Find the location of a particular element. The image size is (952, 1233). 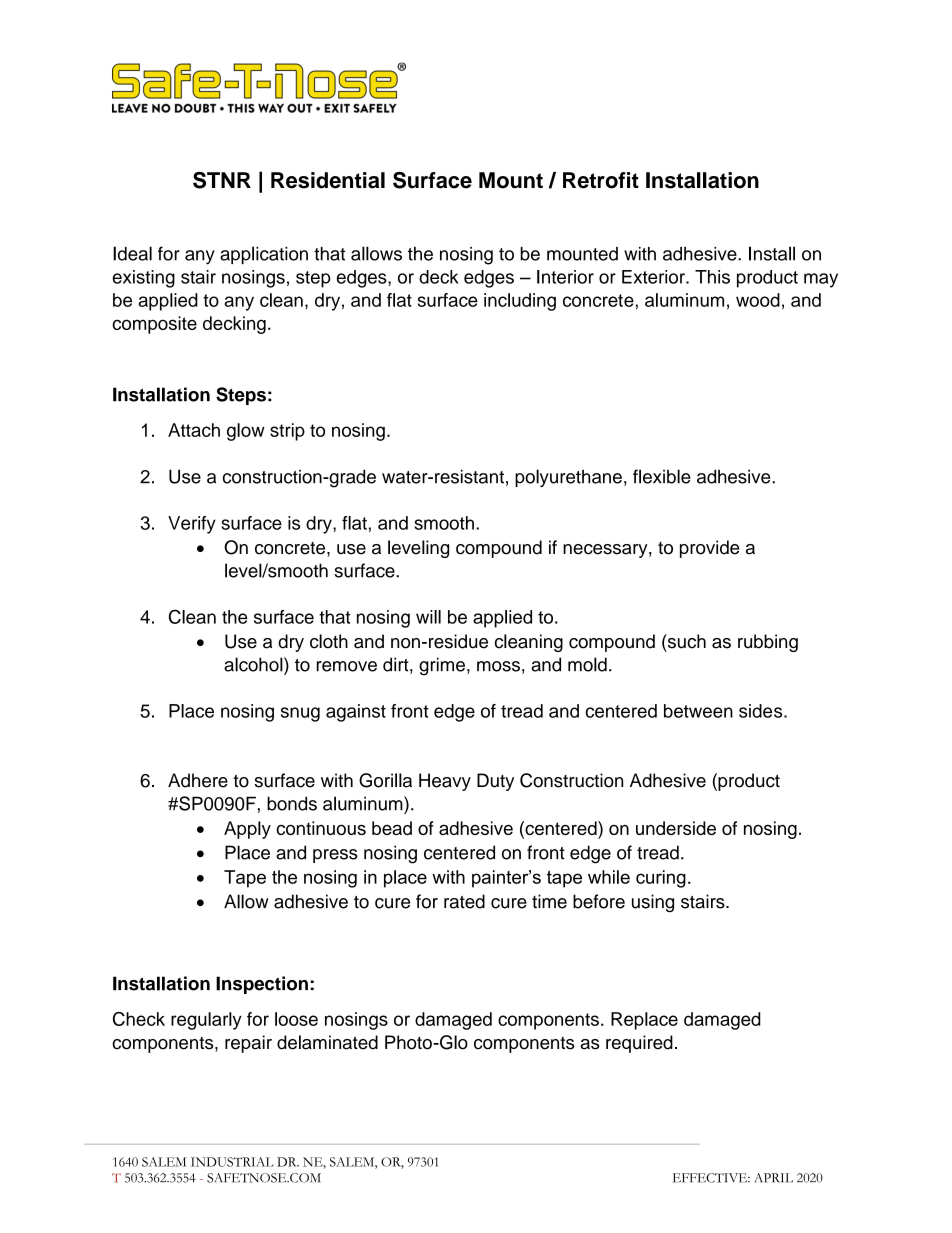

Duty is located at coordinates (495, 782).
